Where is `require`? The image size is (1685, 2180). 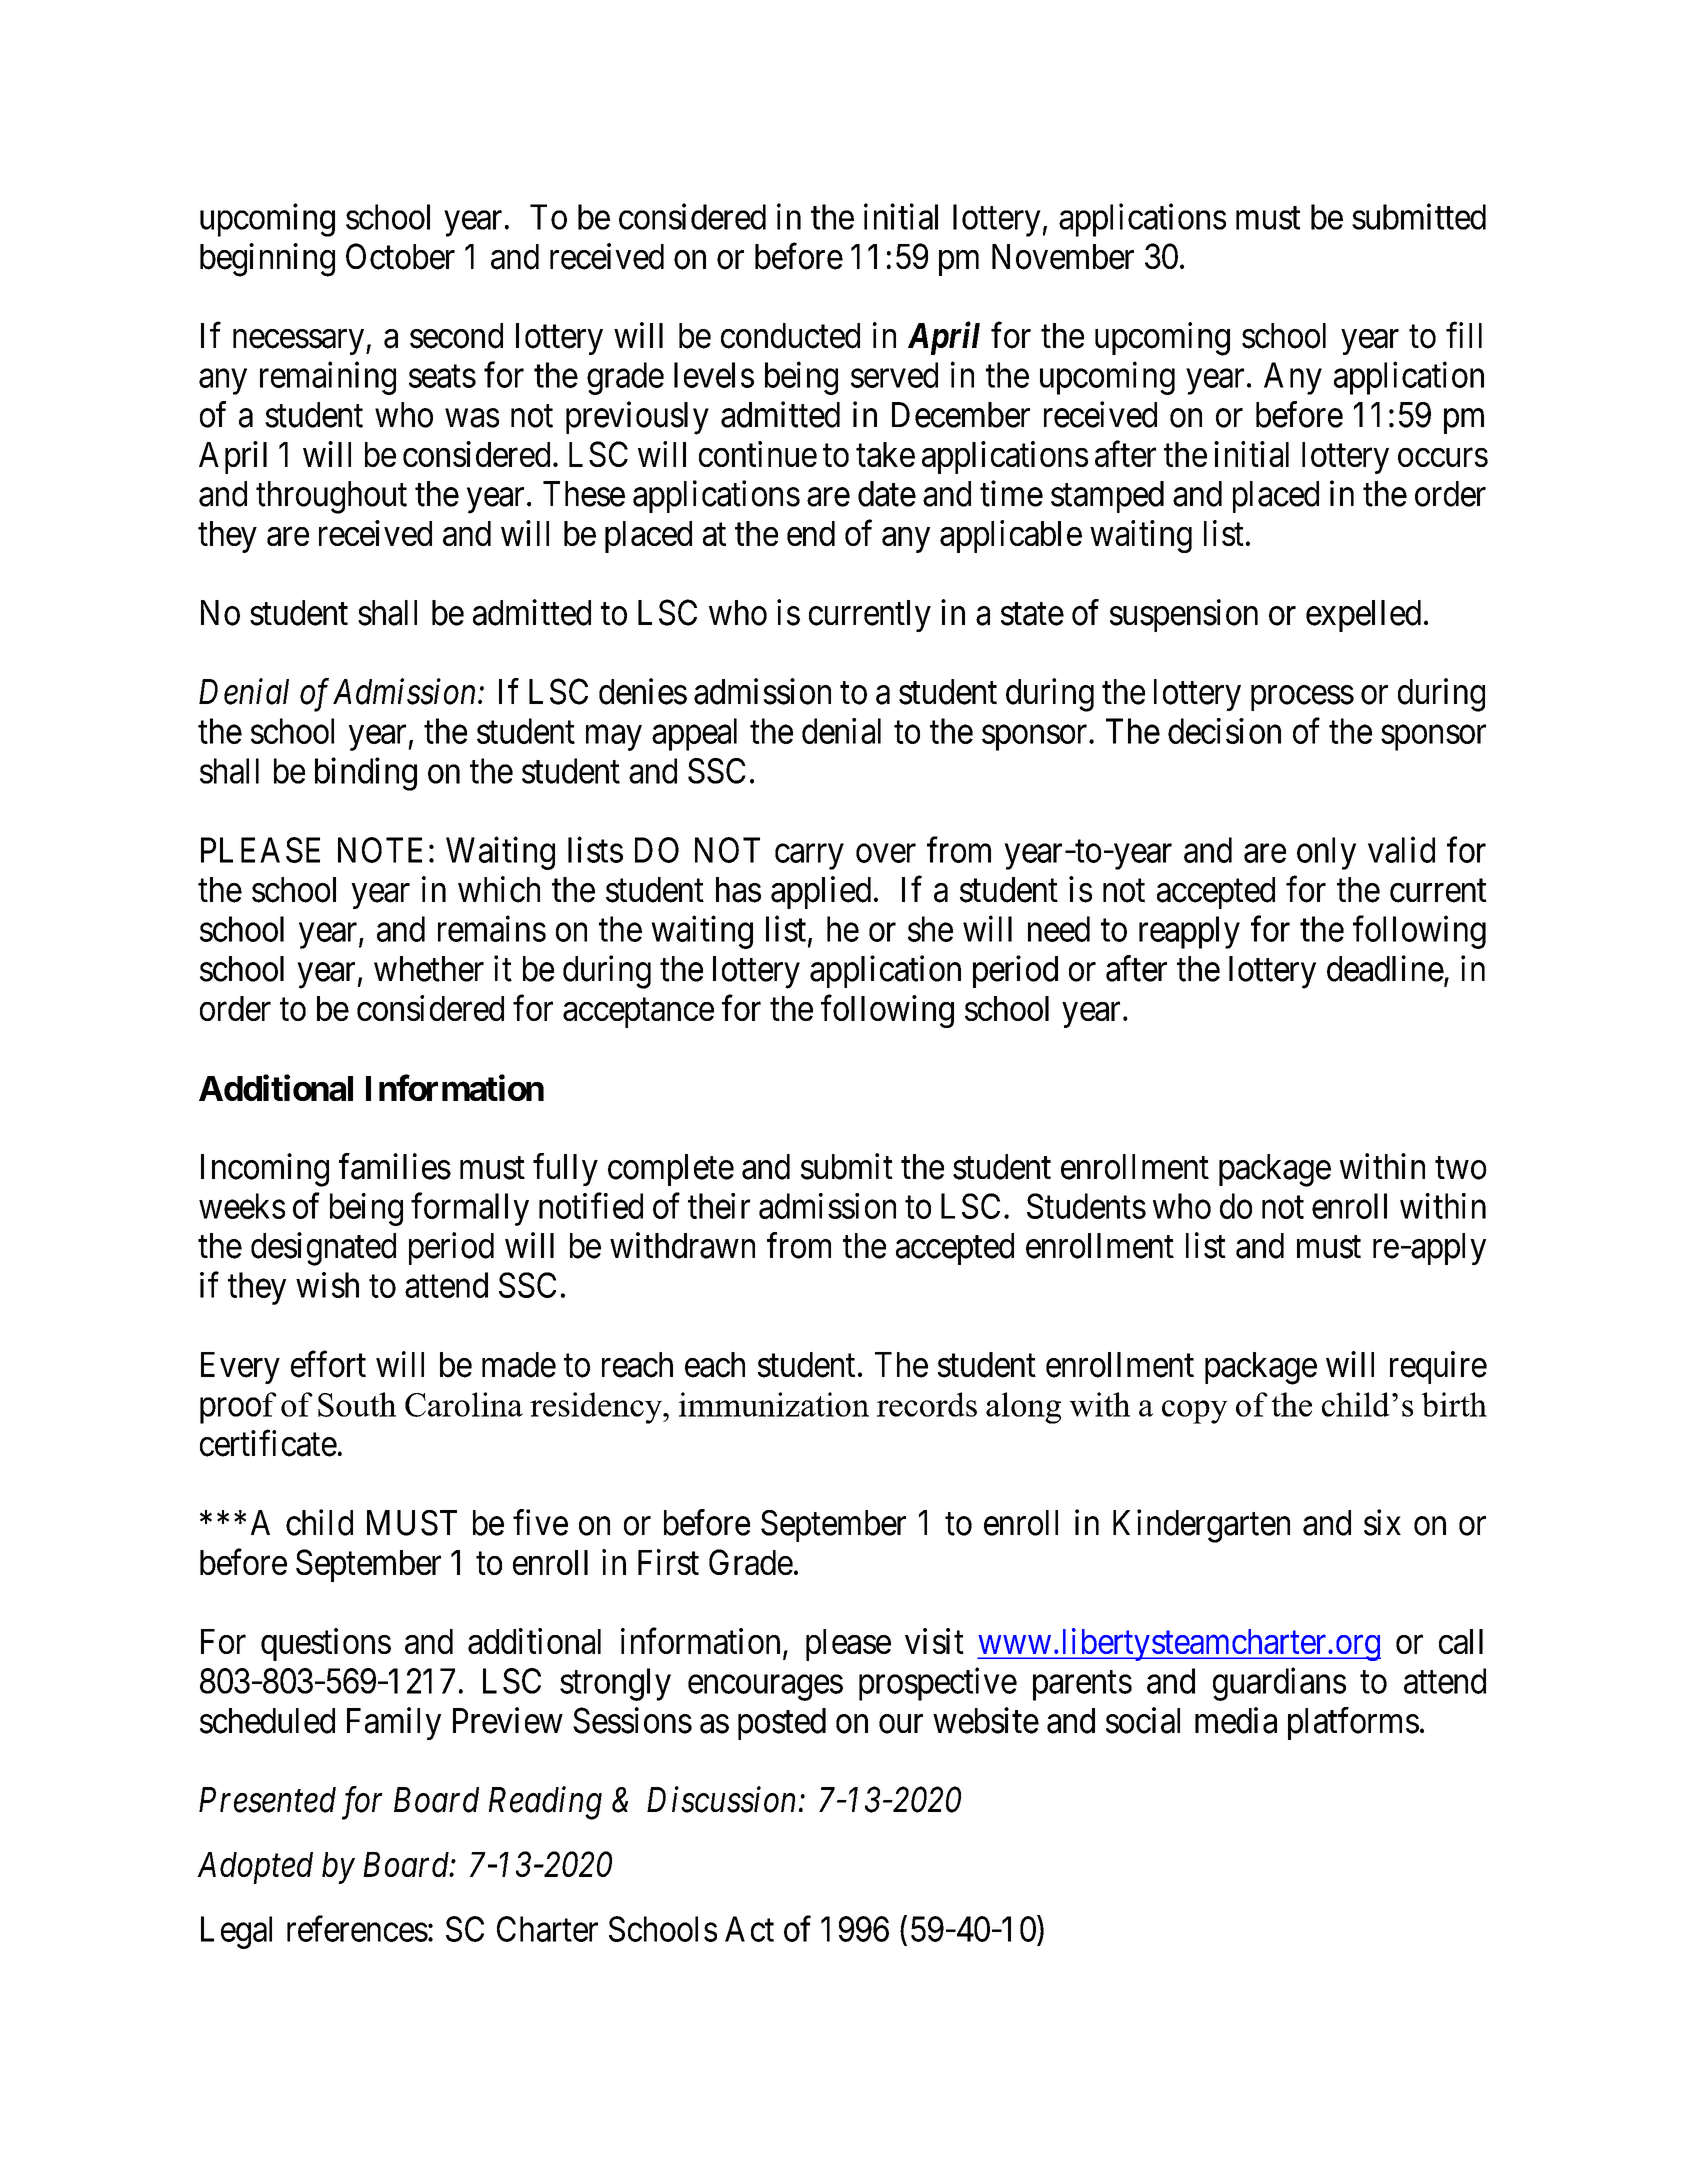
require is located at coordinates (1438, 1367).
